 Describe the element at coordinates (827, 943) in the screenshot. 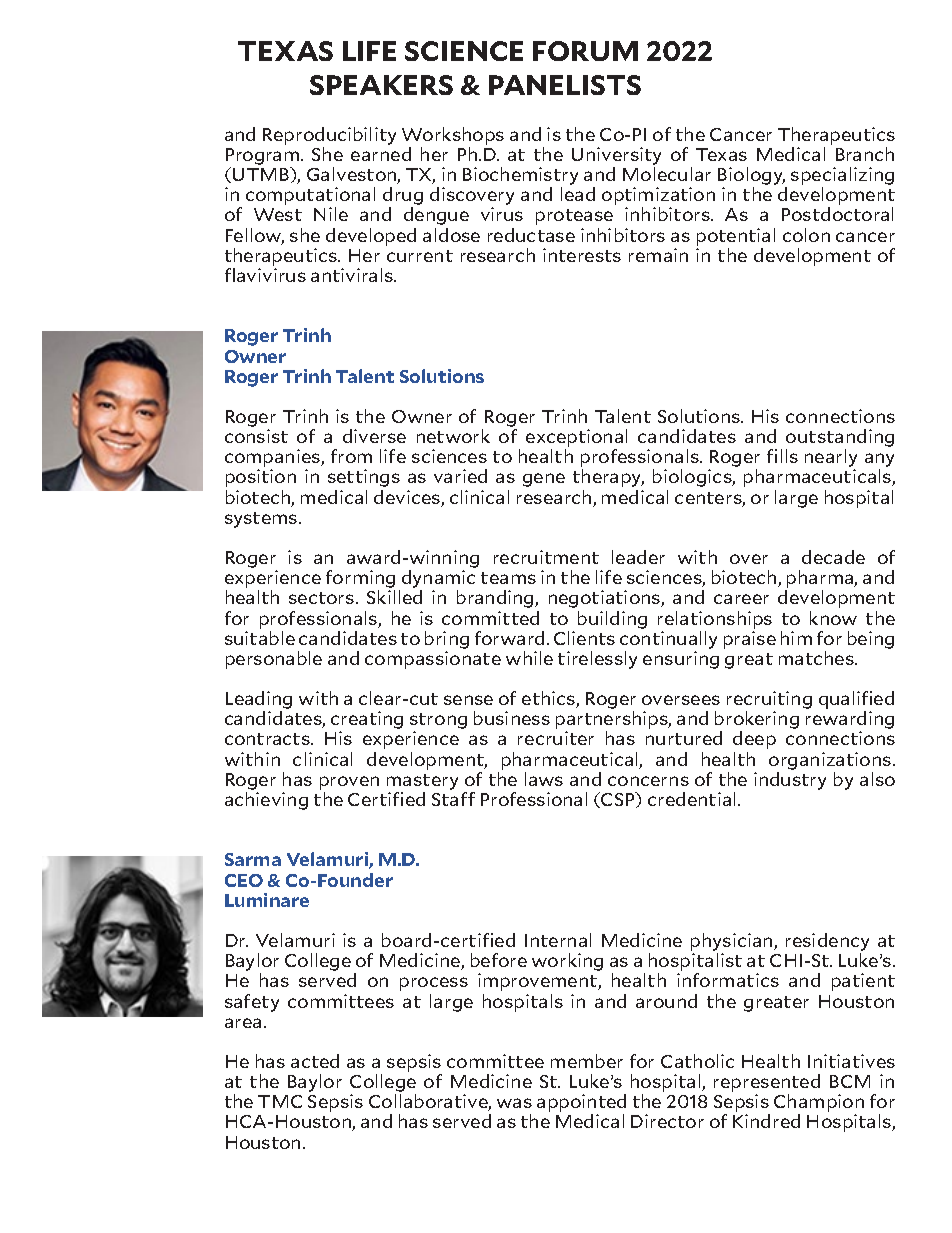

I see `residency` at that location.
